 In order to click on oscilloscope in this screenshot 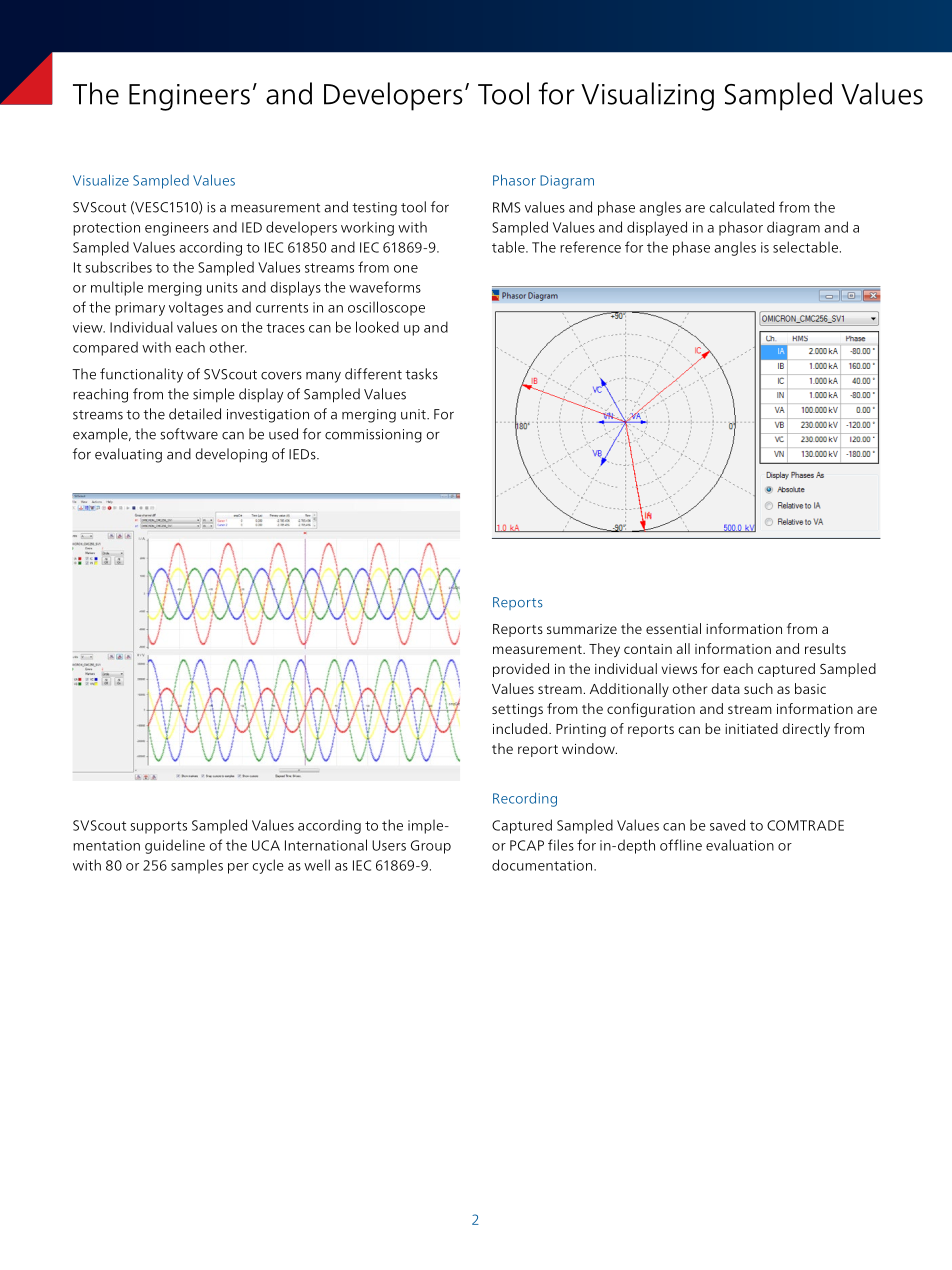, I will do `click(386, 308)`.
